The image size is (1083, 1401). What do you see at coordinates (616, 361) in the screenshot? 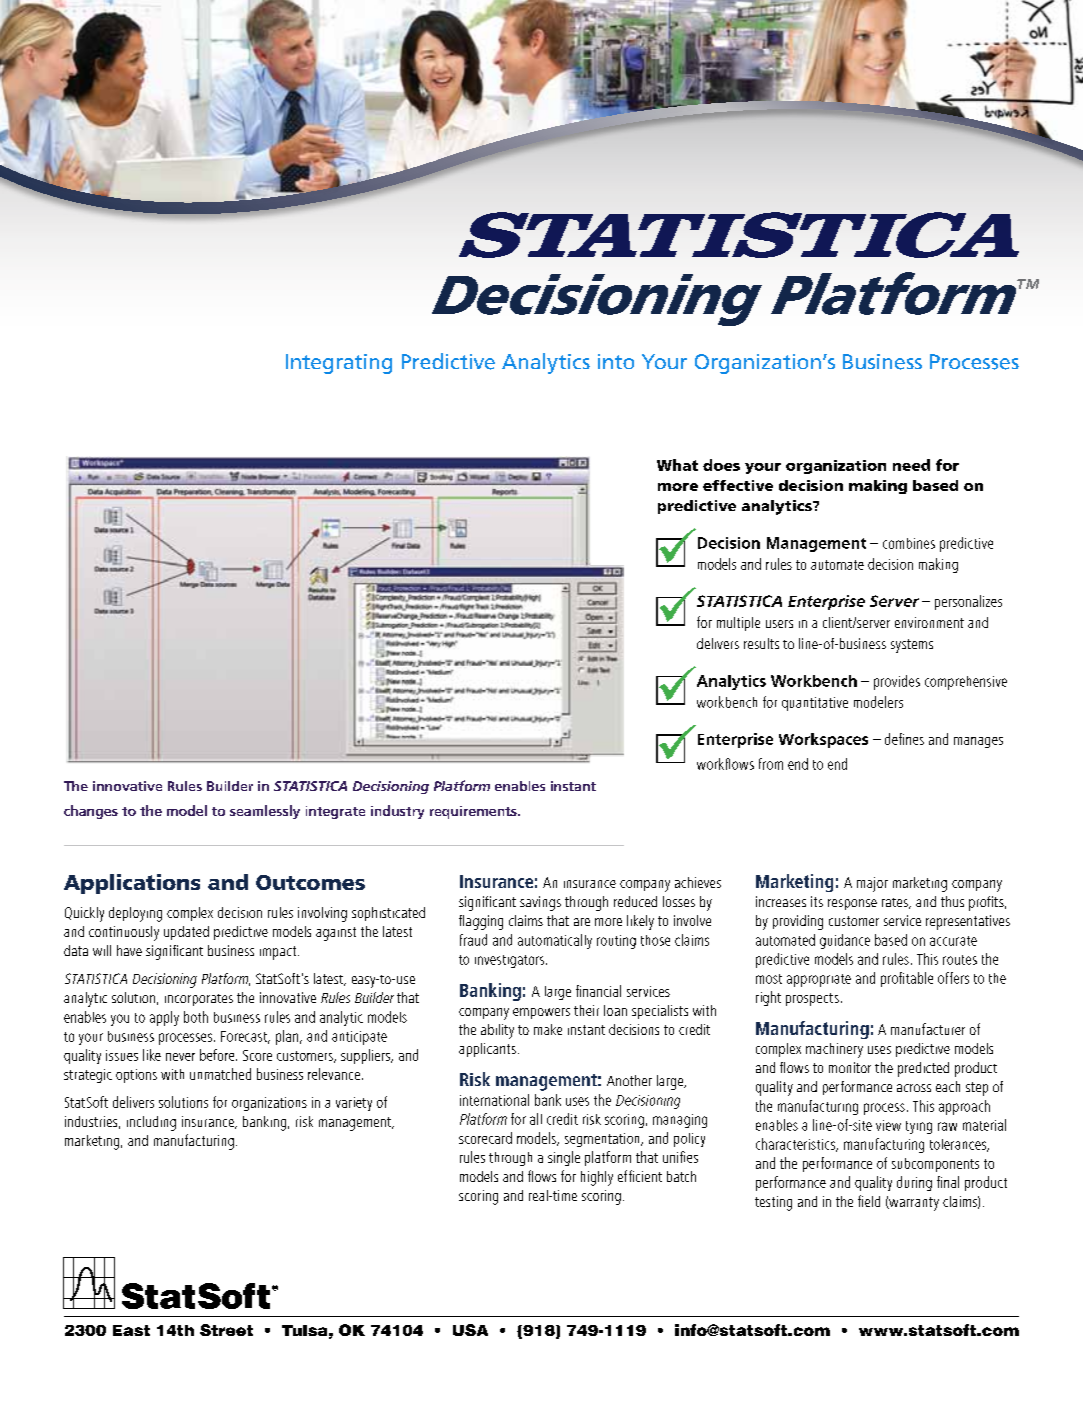
I see `into` at bounding box center [616, 361].
